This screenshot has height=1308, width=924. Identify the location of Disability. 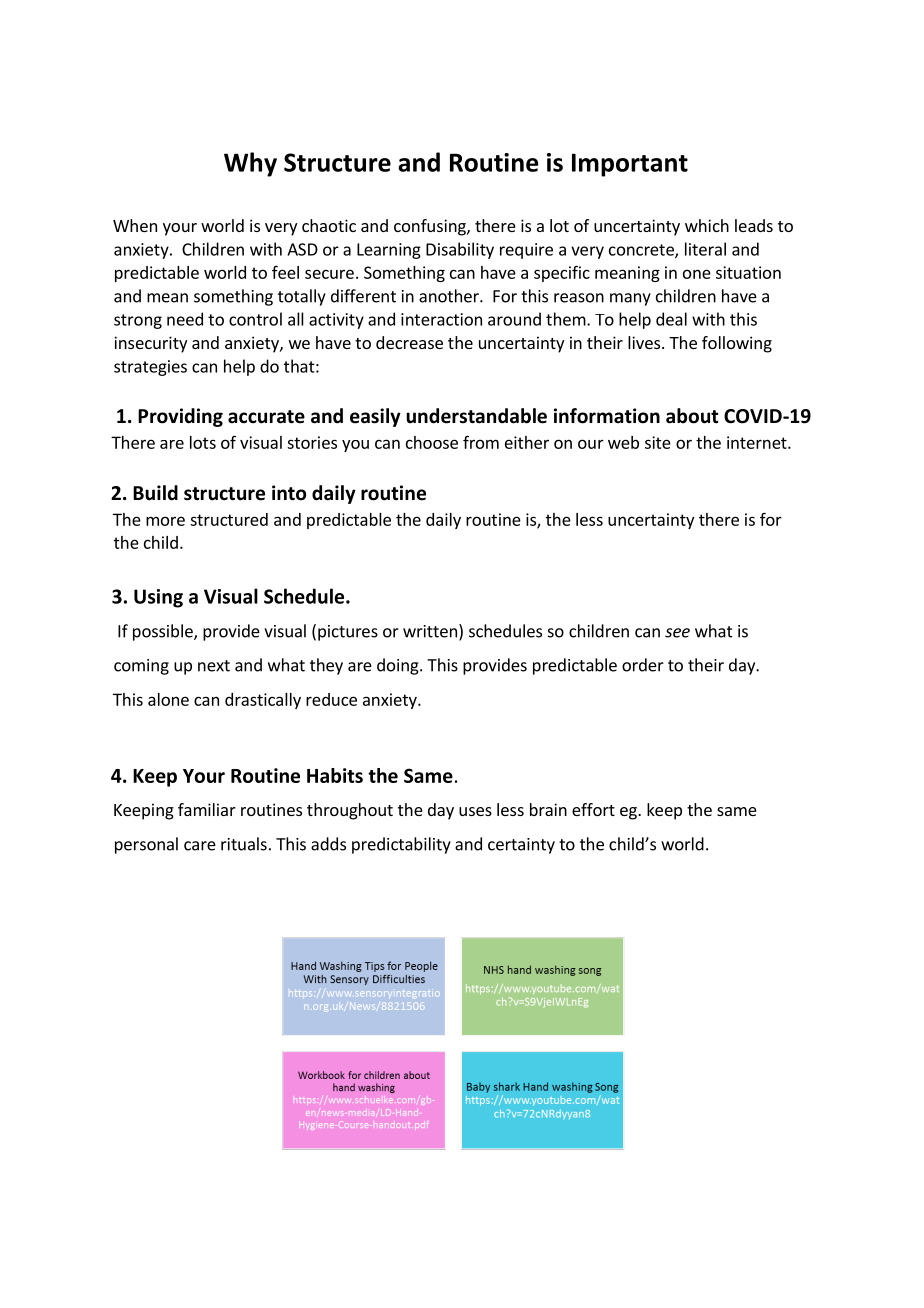
(460, 250).
